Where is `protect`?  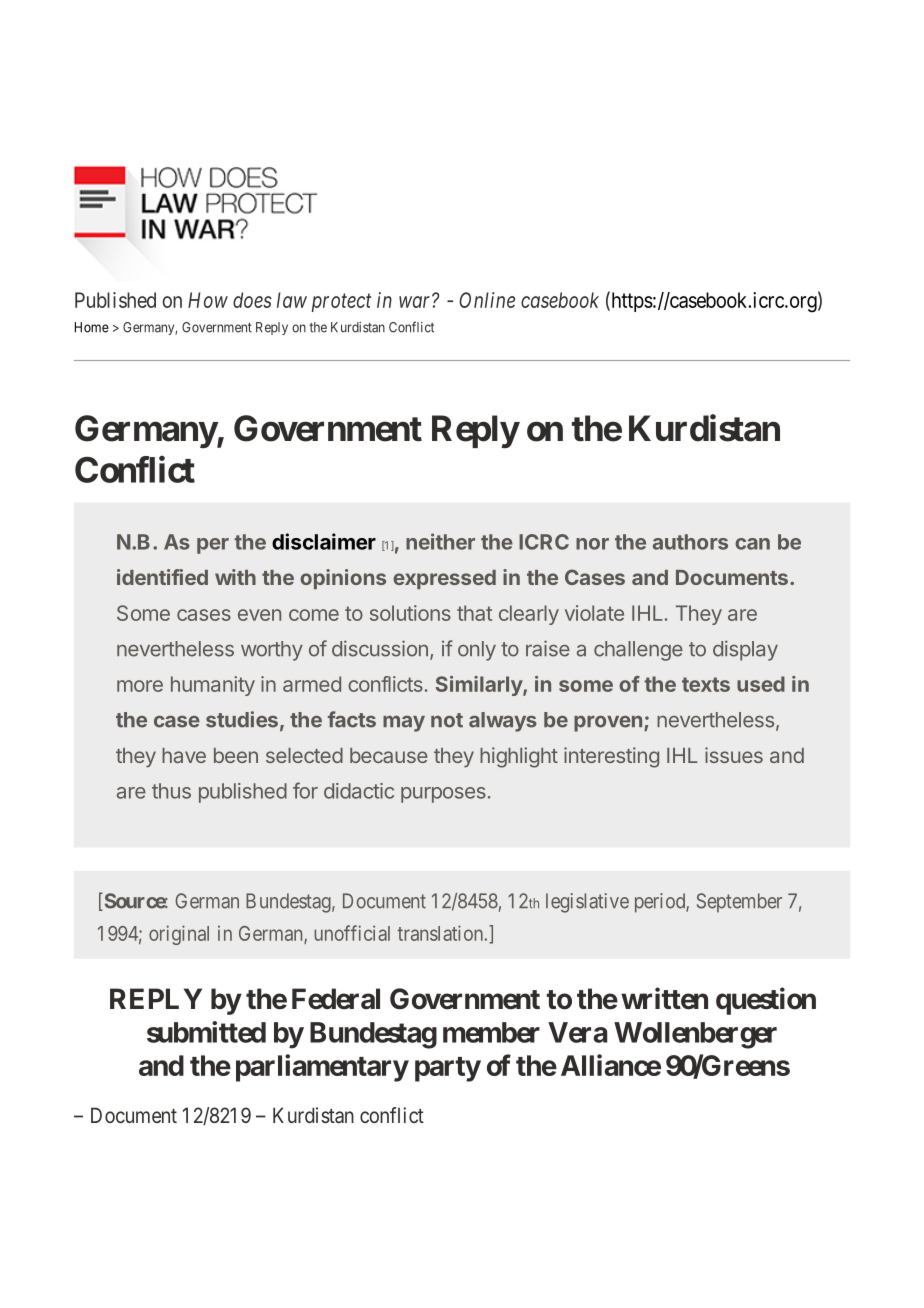
protect is located at coordinates (341, 303).
